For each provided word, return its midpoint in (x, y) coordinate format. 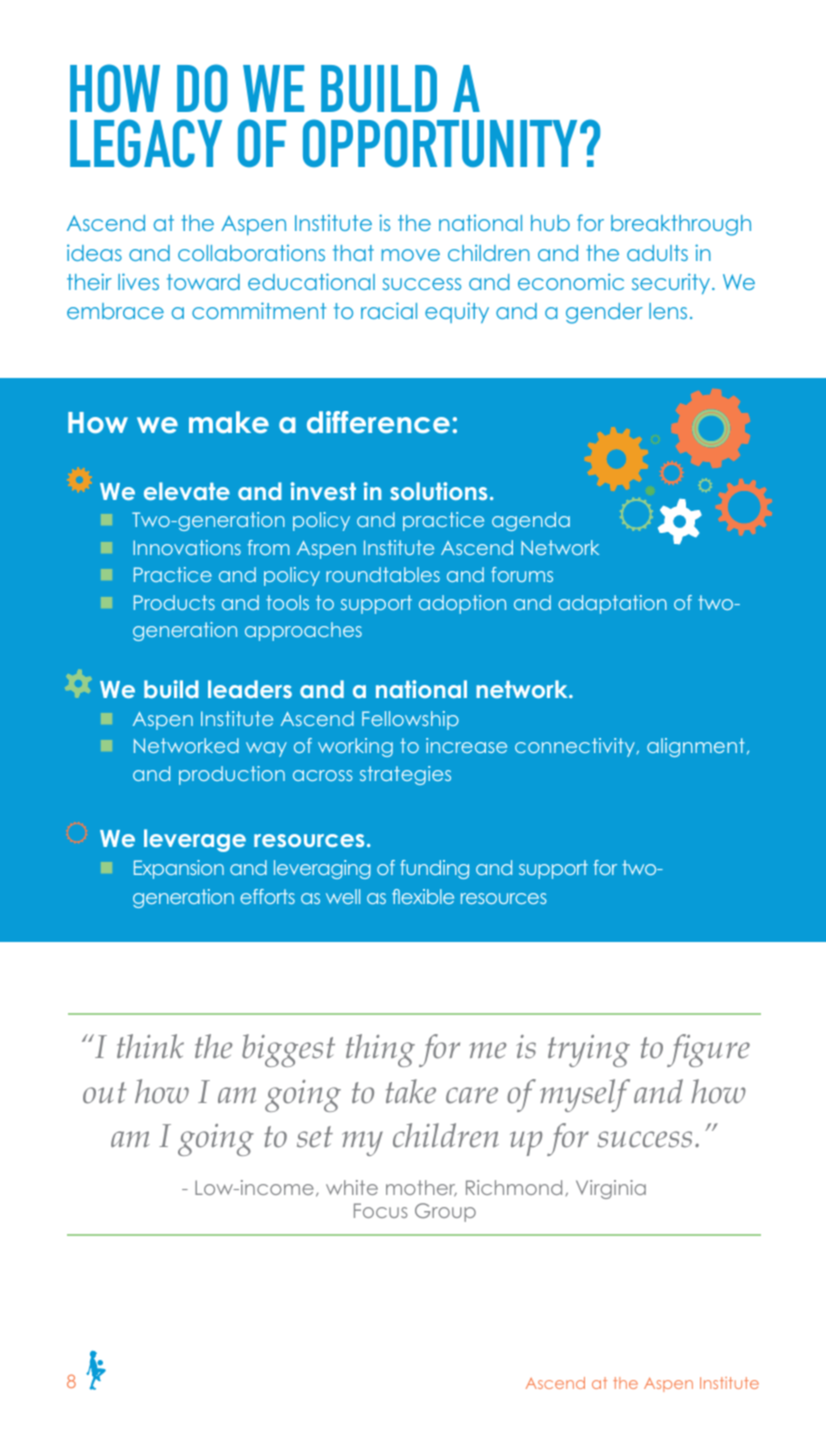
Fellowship (410, 720)
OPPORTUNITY (442, 143)
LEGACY (146, 143)
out (105, 1093)
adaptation (612, 604)
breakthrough (681, 225)
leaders (250, 689)
